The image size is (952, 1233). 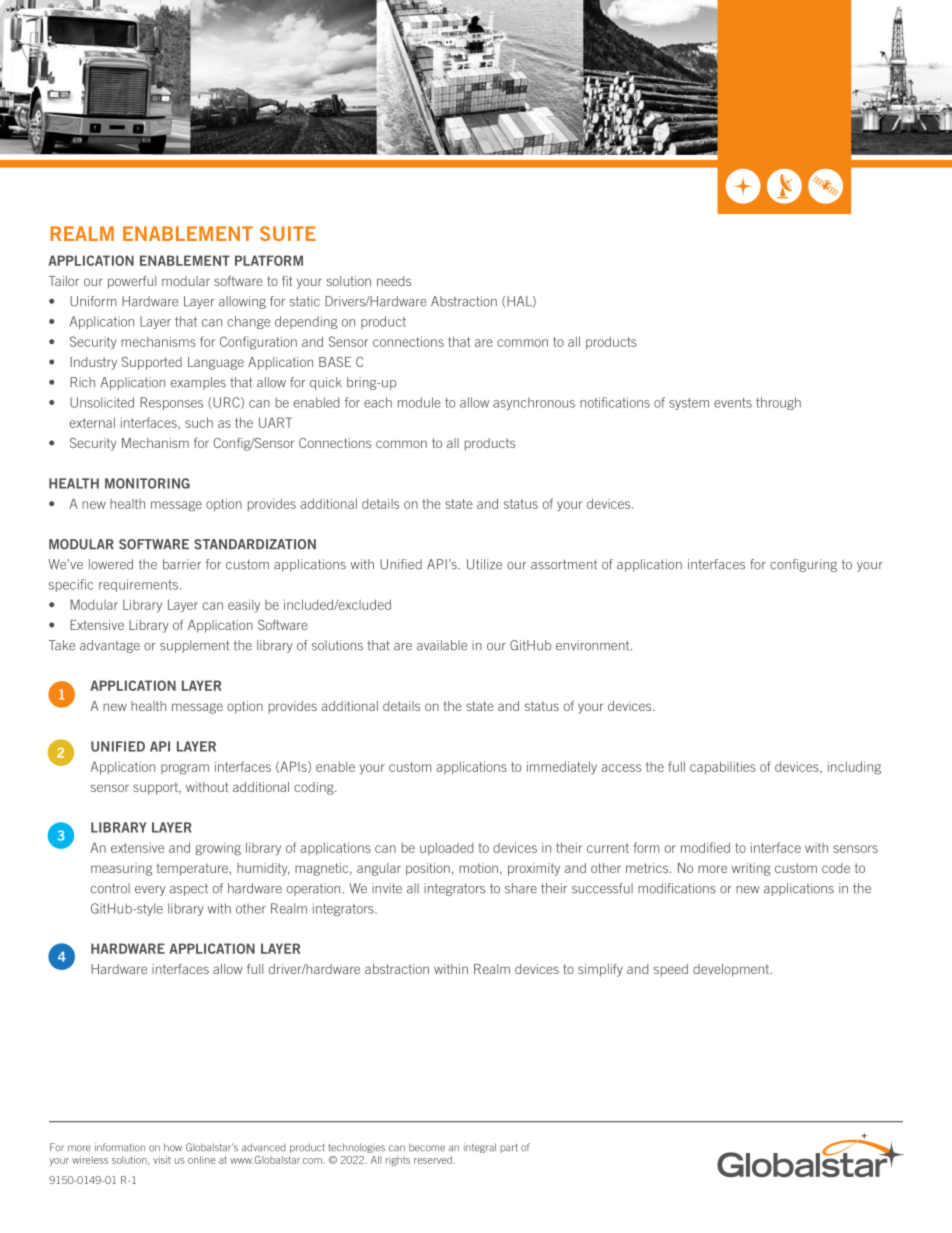 I want to click on how, so click(x=173, y=1147).
